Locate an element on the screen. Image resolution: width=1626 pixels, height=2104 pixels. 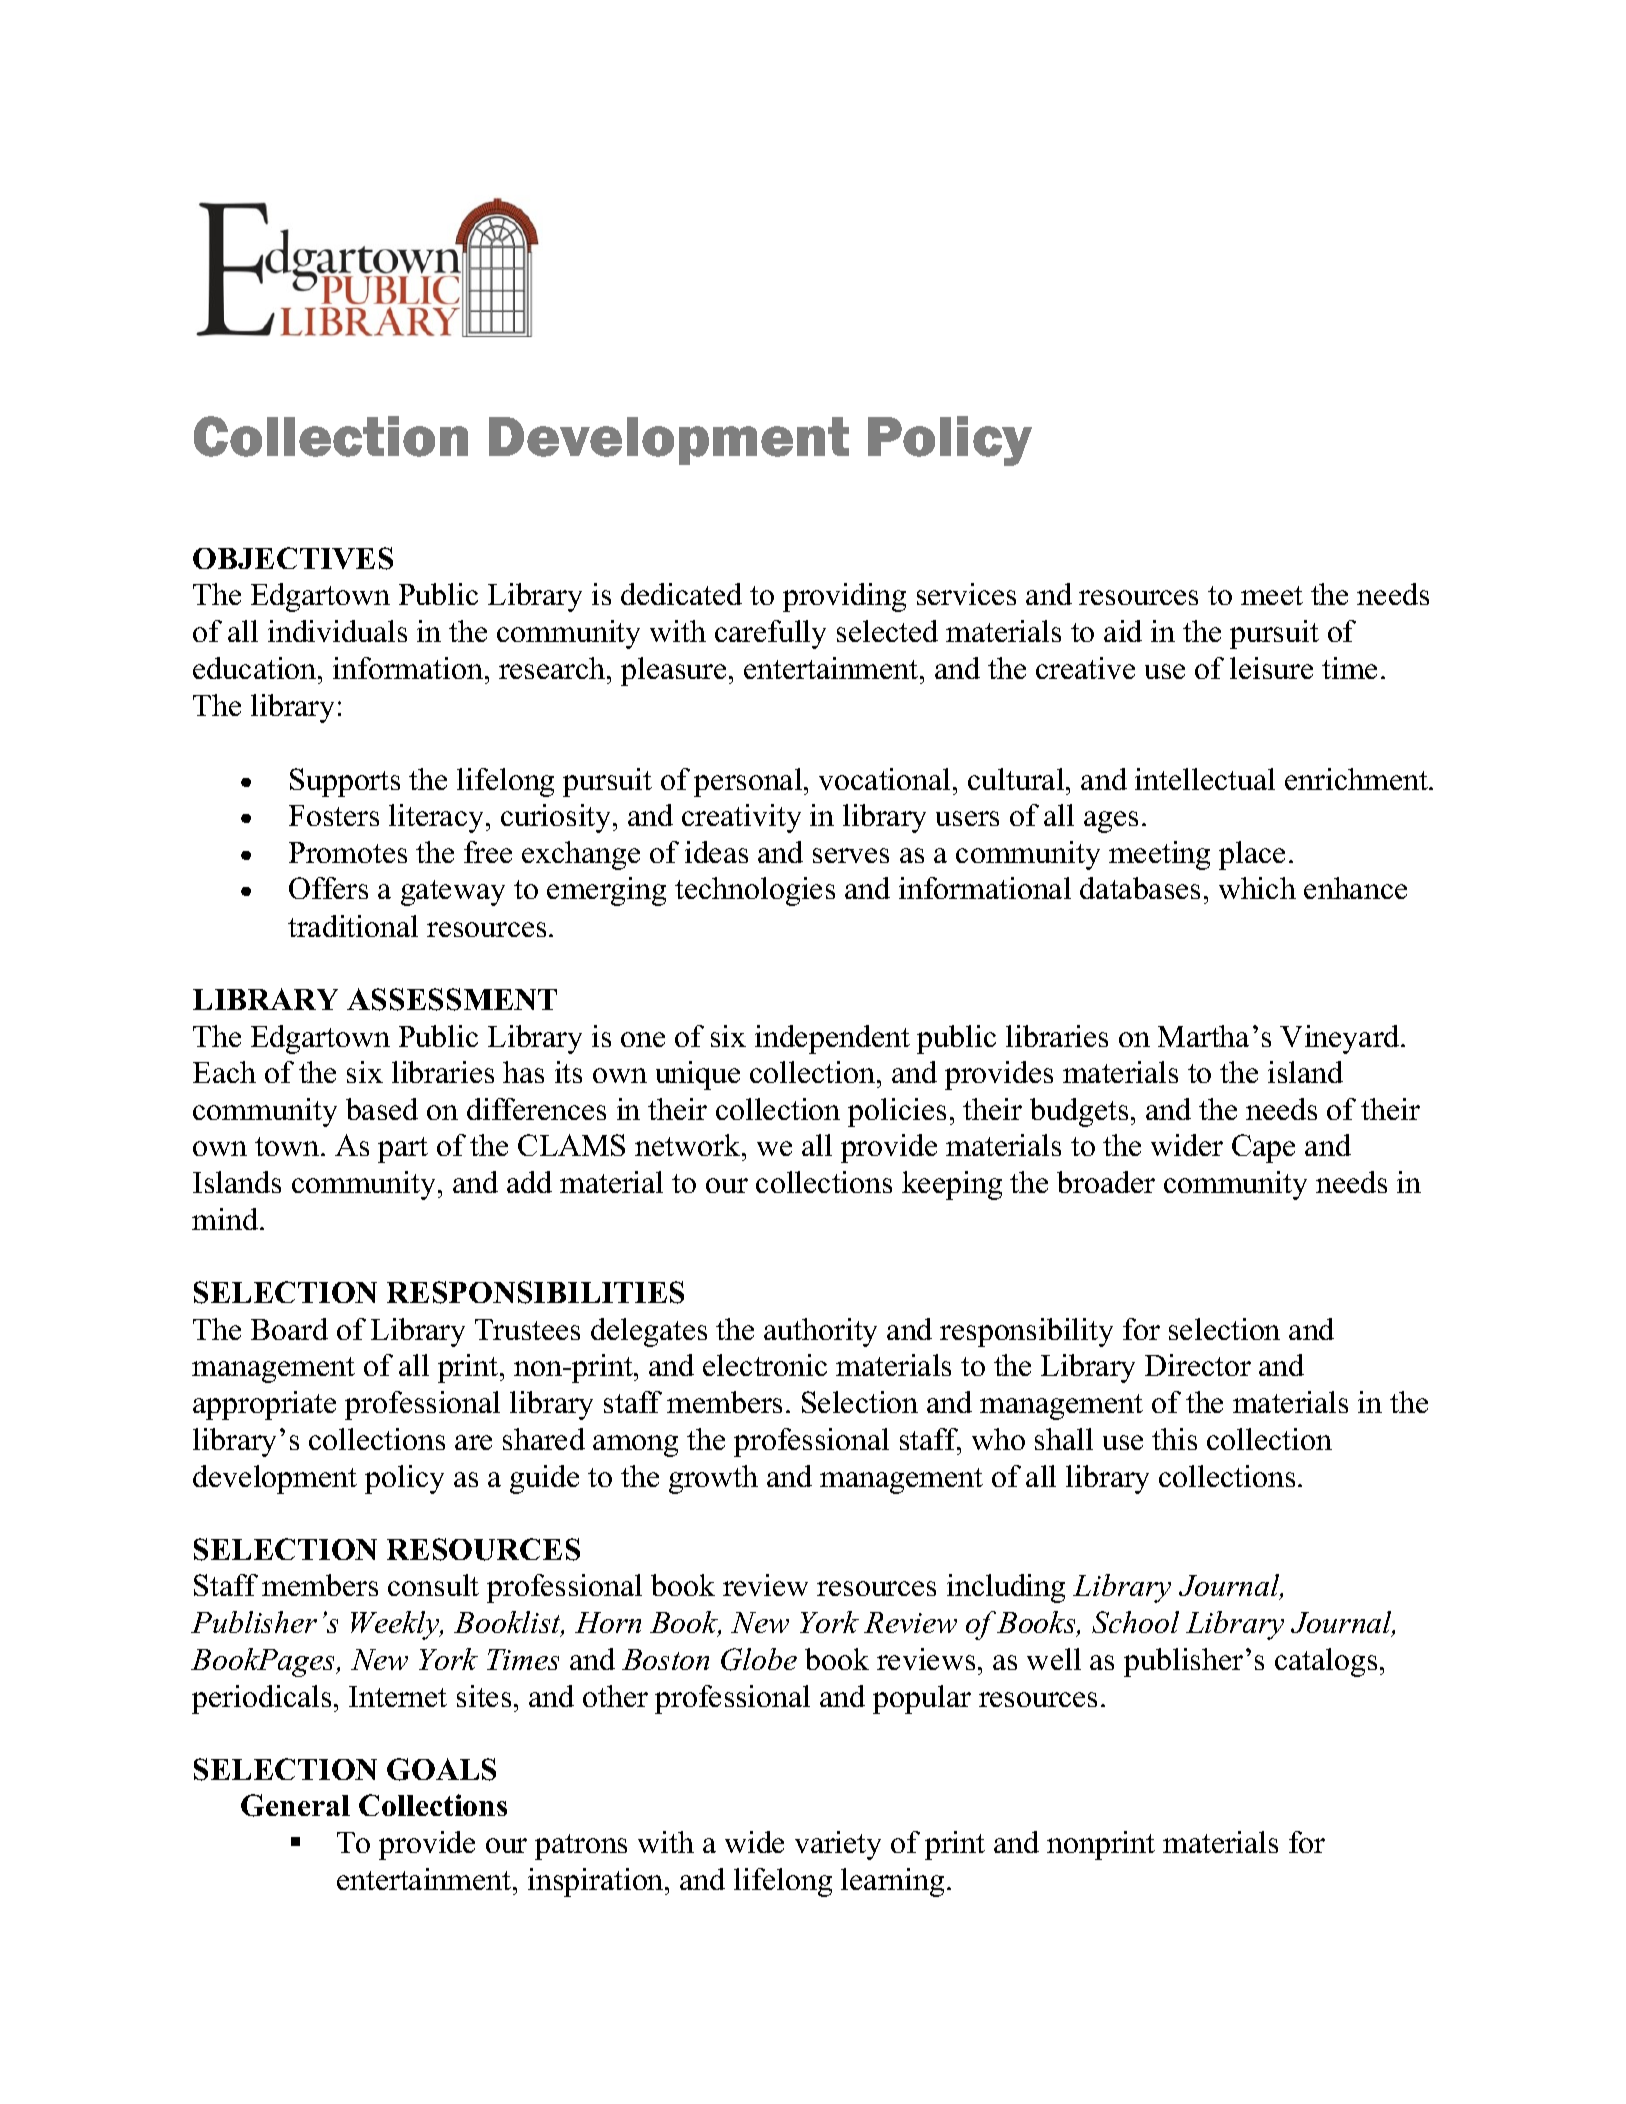
catalogs is located at coordinates (1326, 1662).
